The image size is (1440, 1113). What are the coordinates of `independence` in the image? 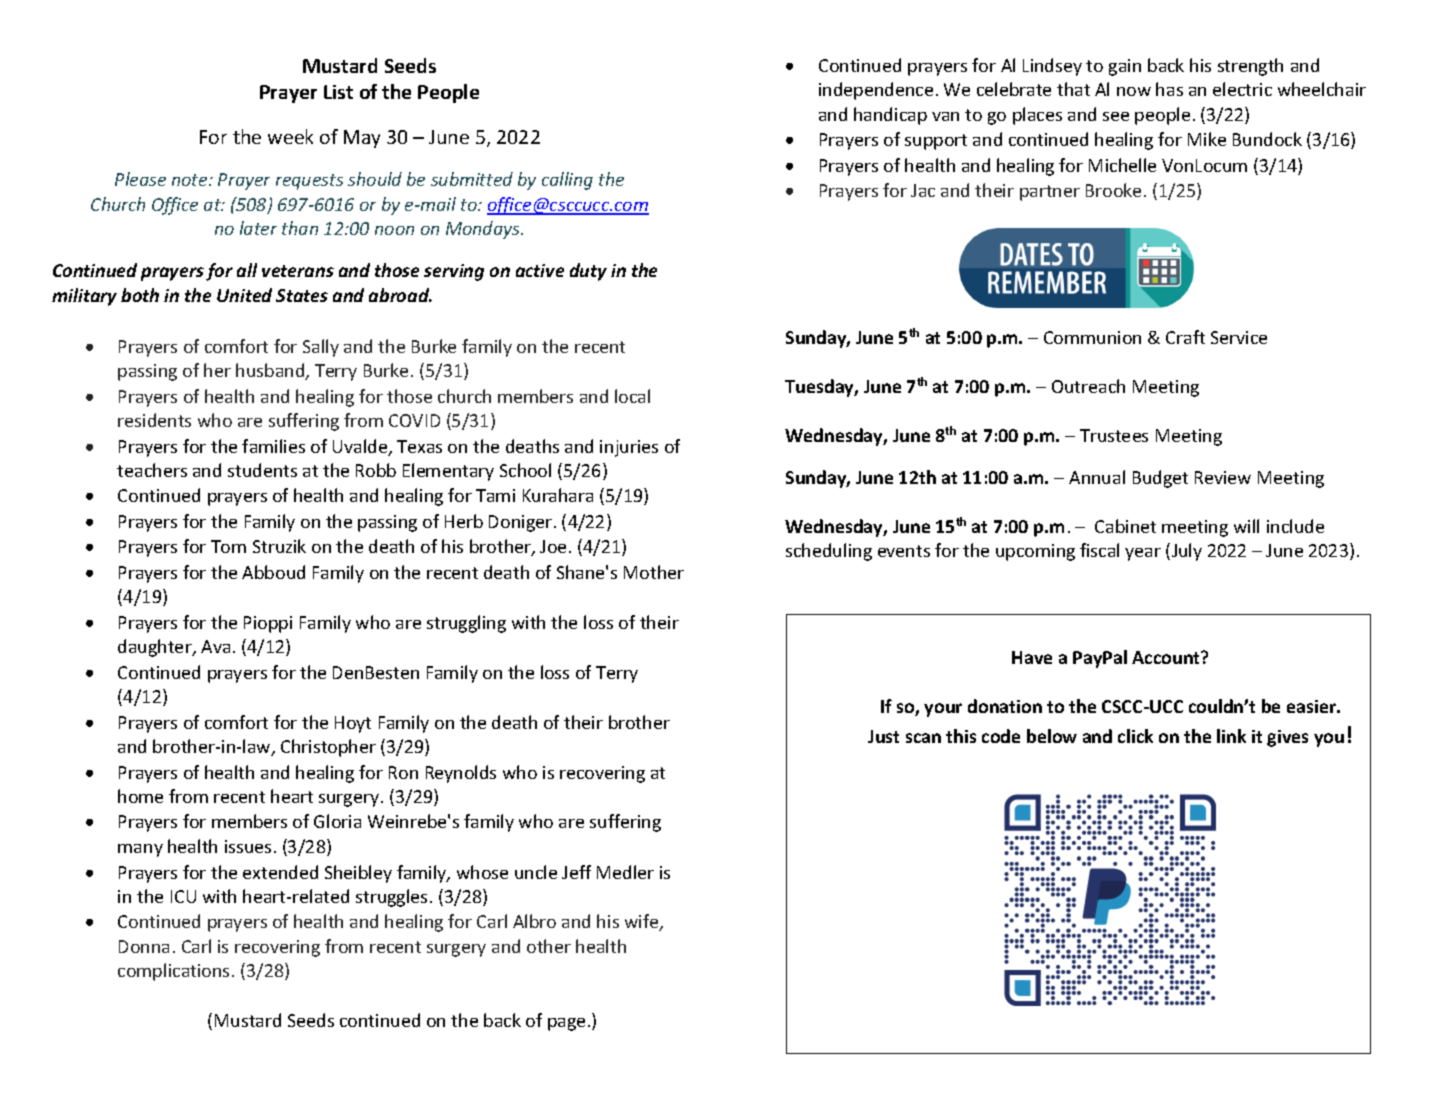 It's located at (876, 91).
